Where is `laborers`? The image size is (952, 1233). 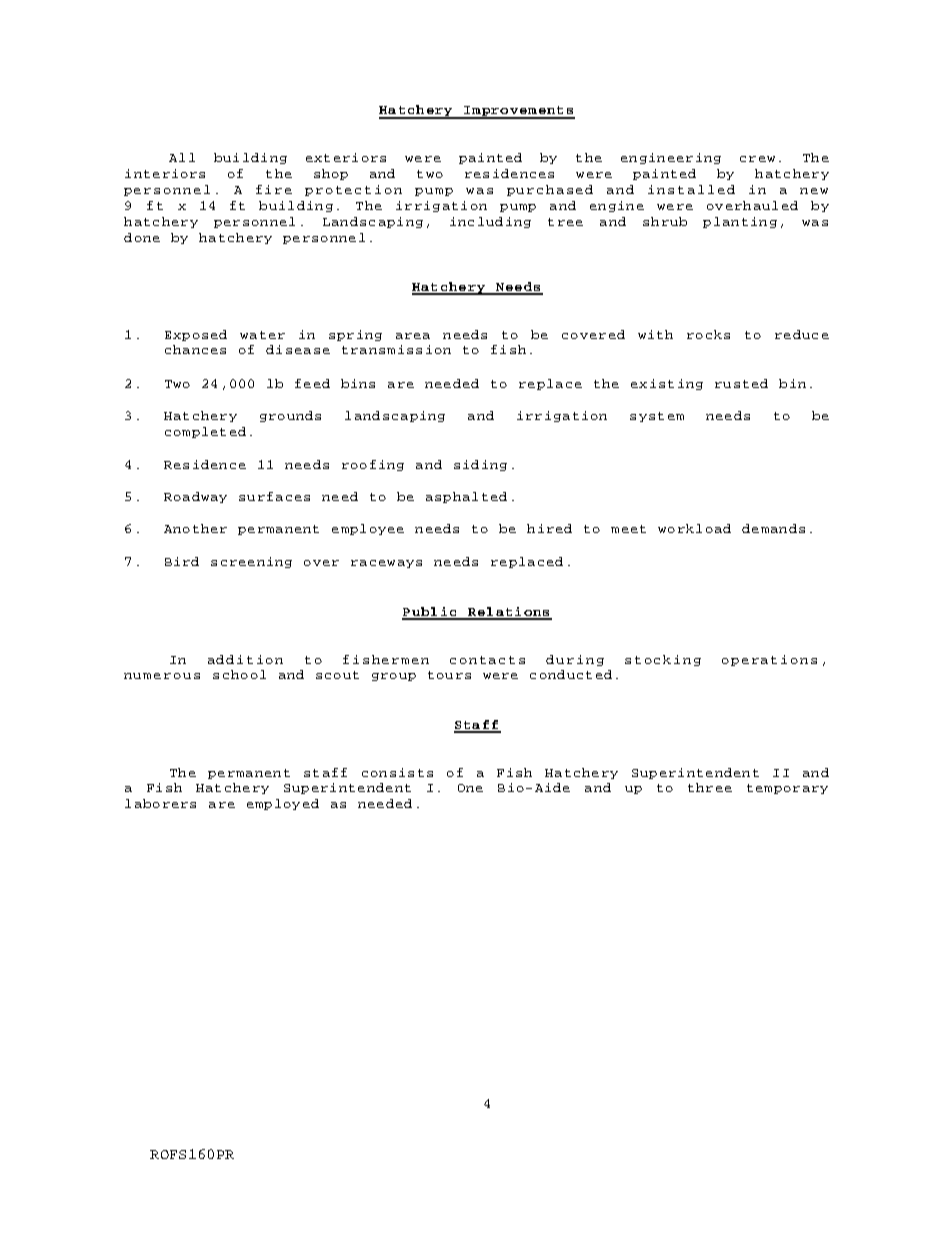 laborers is located at coordinates (160, 803).
